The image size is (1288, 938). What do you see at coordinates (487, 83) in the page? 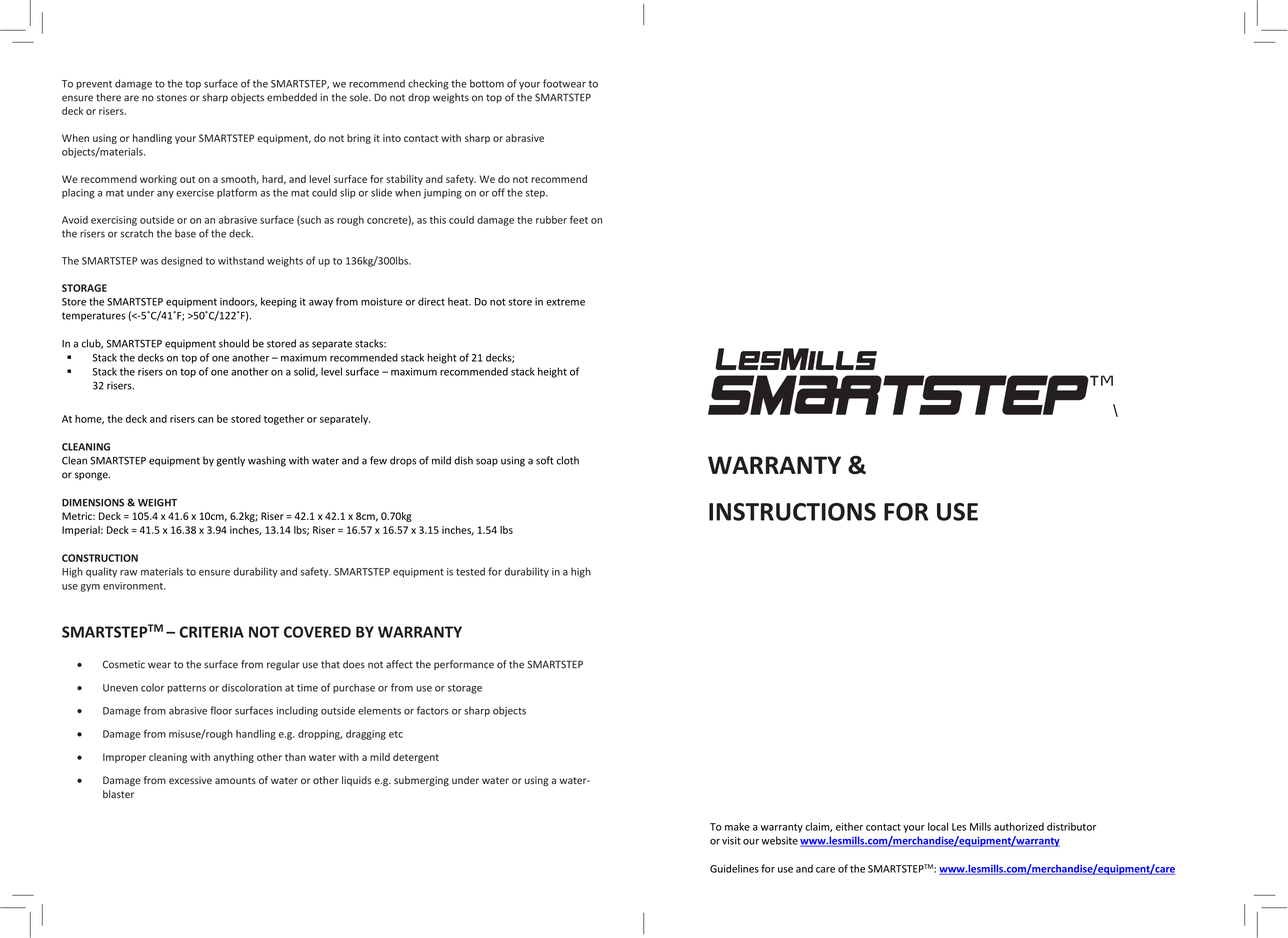
I see `bottom` at bounding box center [487, 83].
